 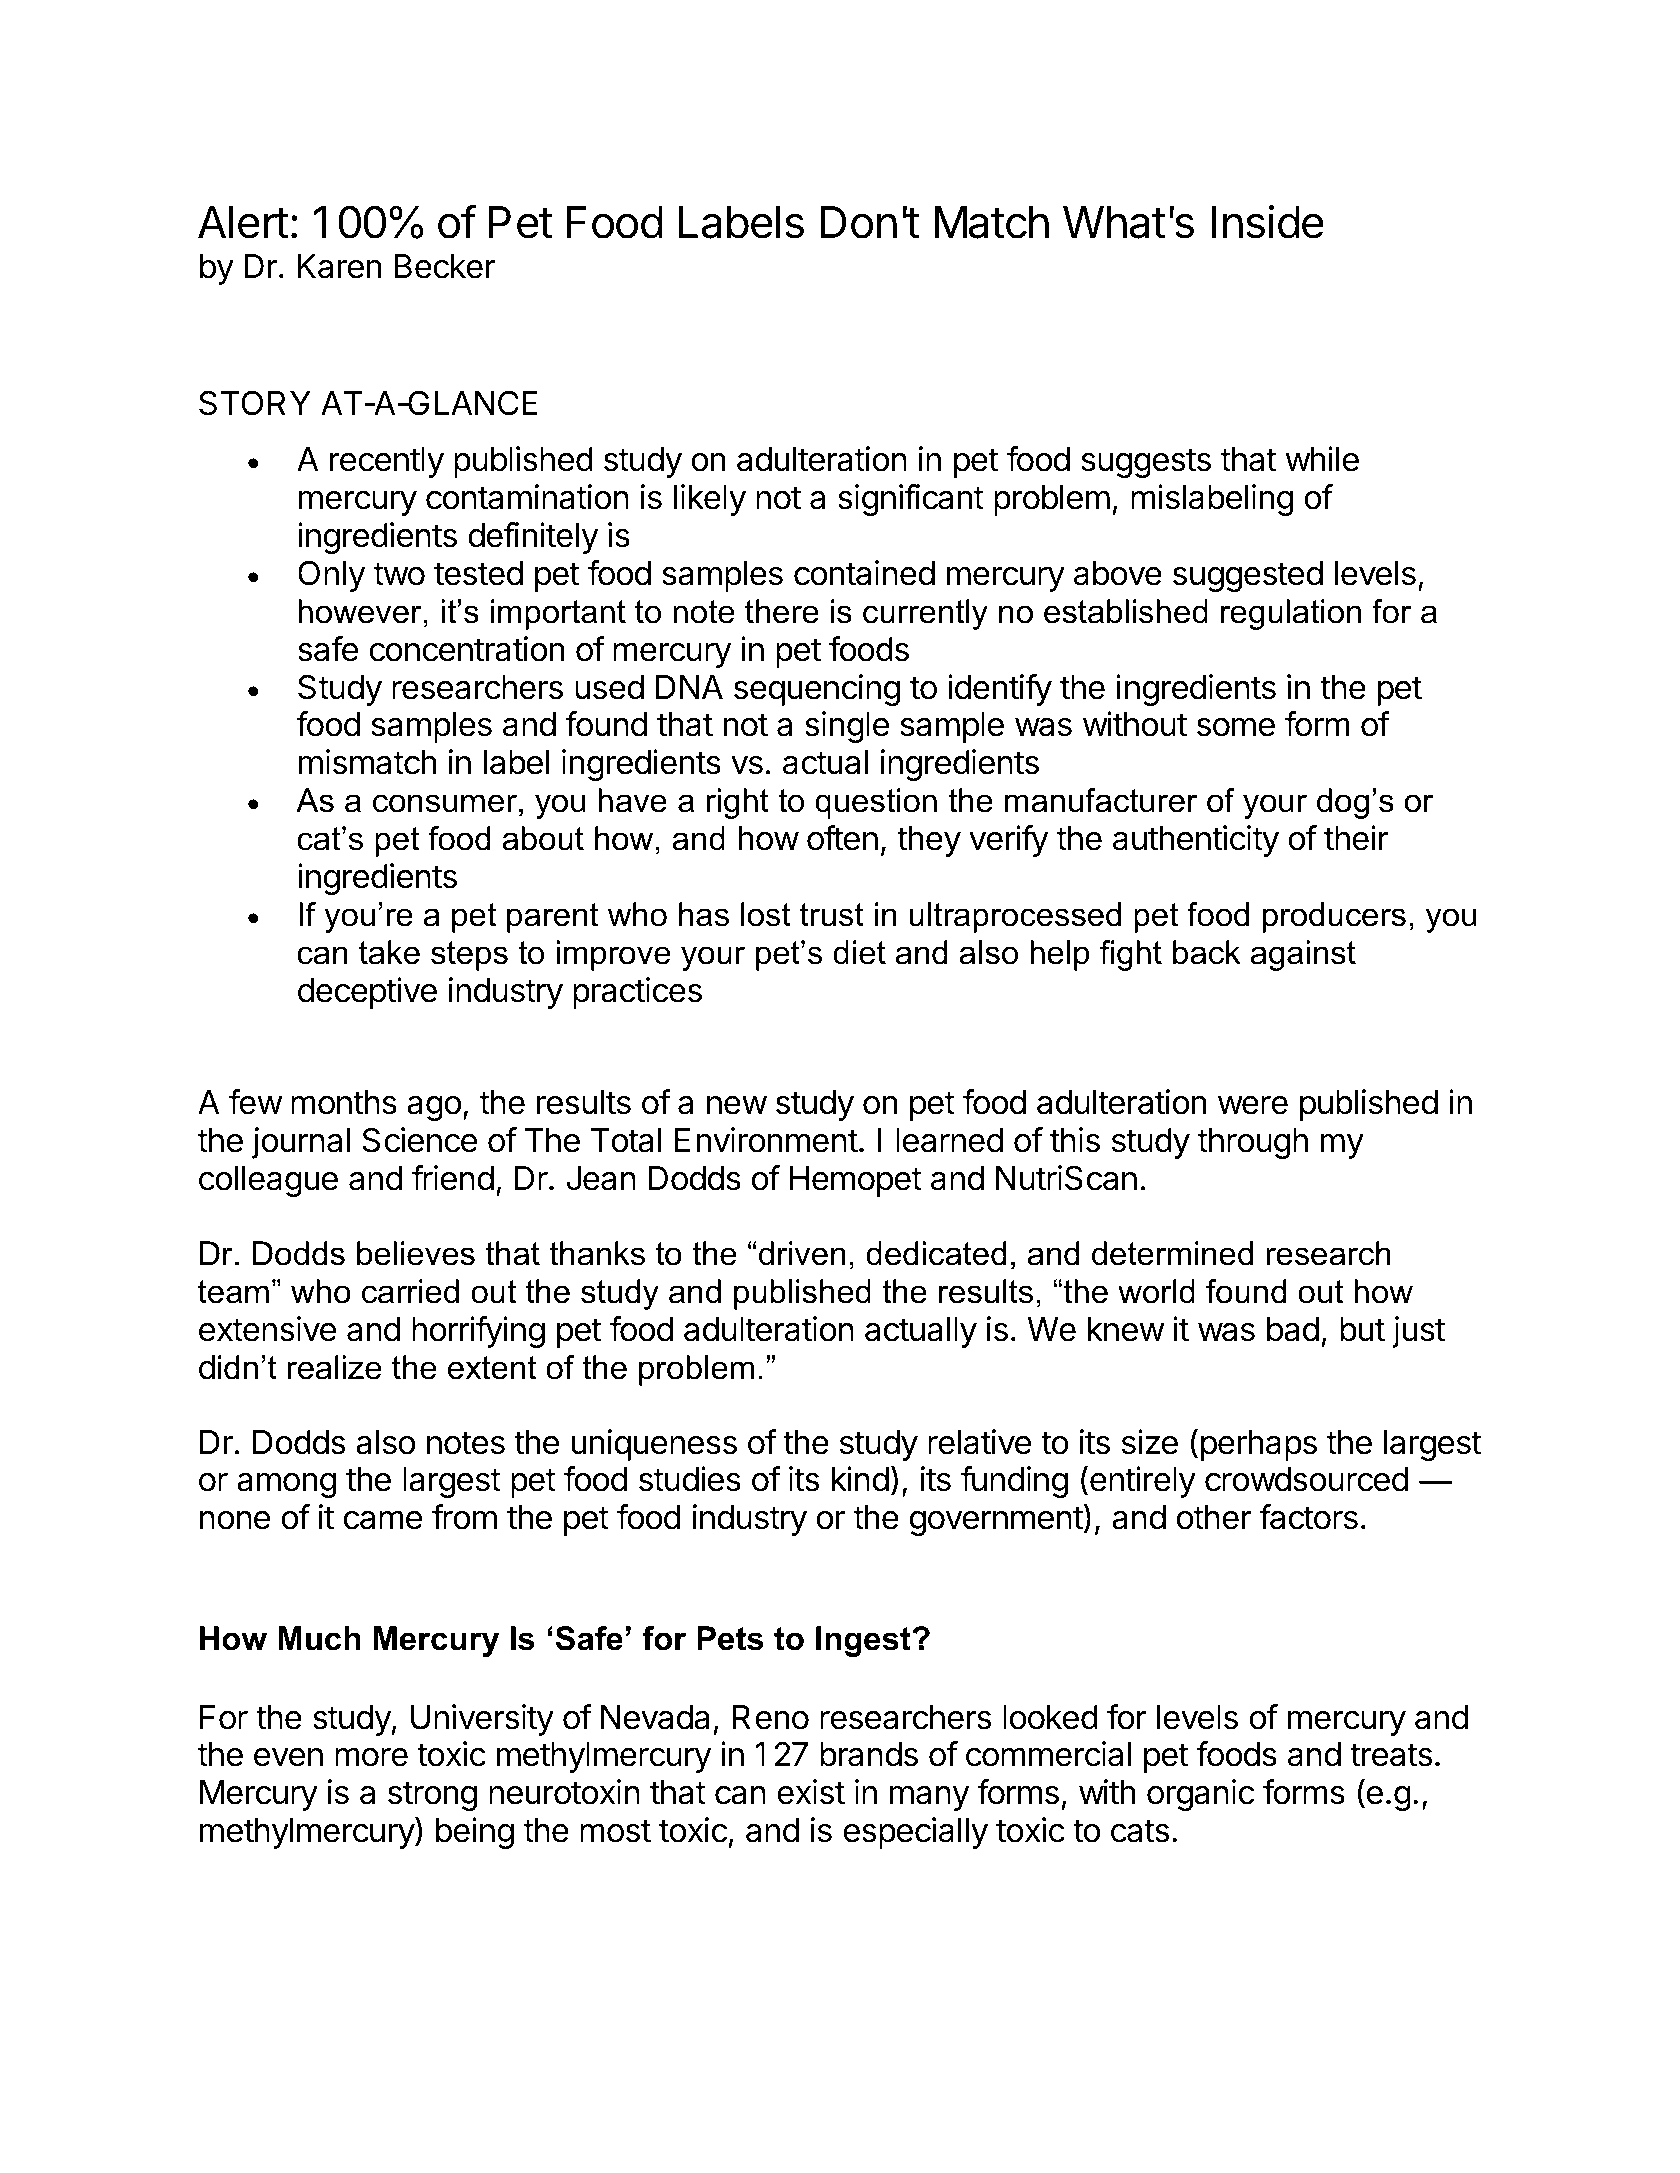 What do you see at coordinates (1268, 222) in the image?
I see `Inside` at bounding box center [1268, 222].
